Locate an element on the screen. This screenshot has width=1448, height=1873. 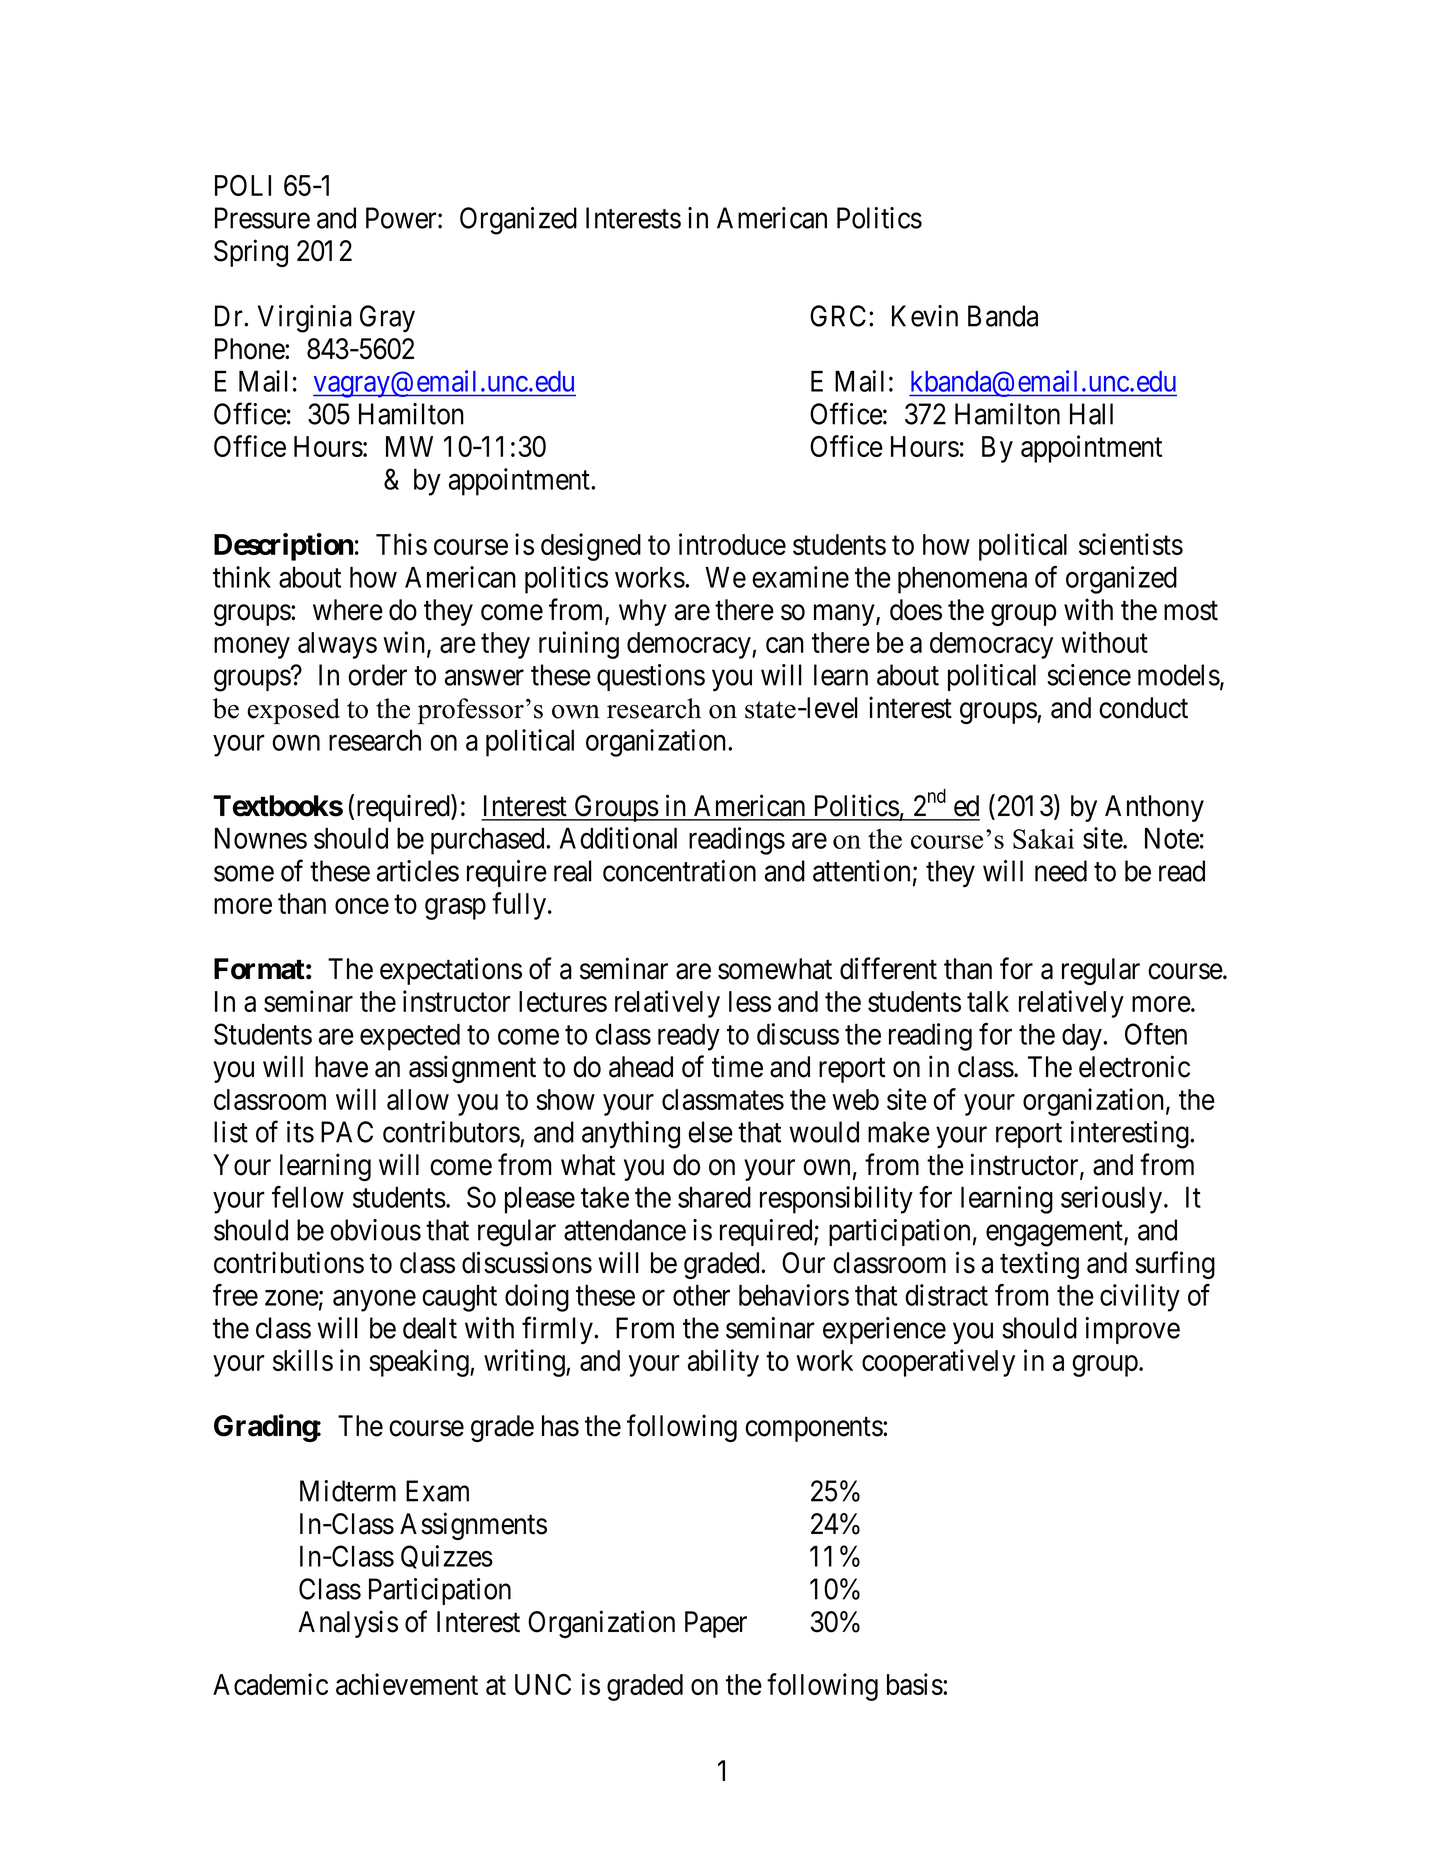
fellow is located at coordinates (308, 1197).
